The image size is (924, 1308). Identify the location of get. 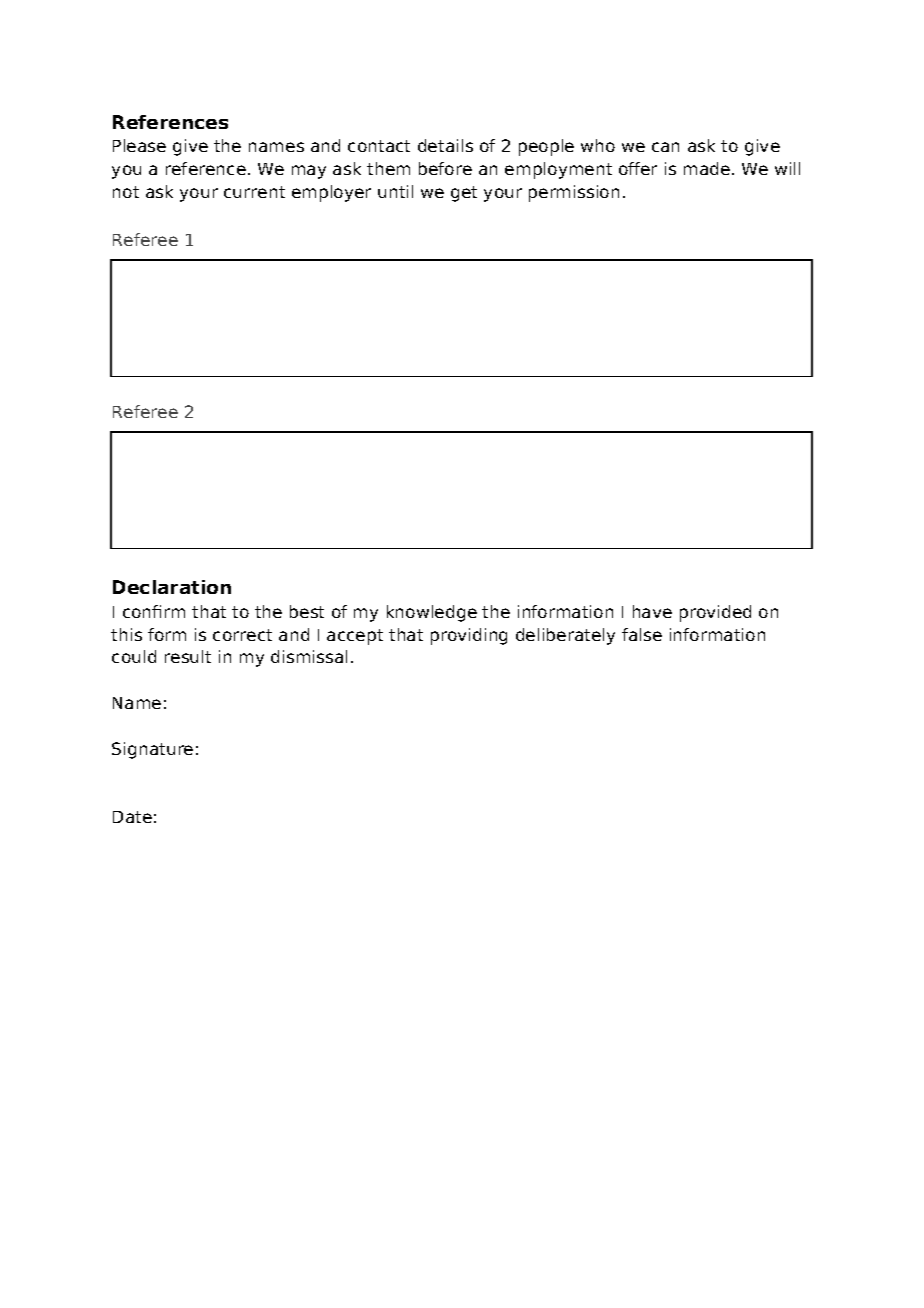
(464, 194).
